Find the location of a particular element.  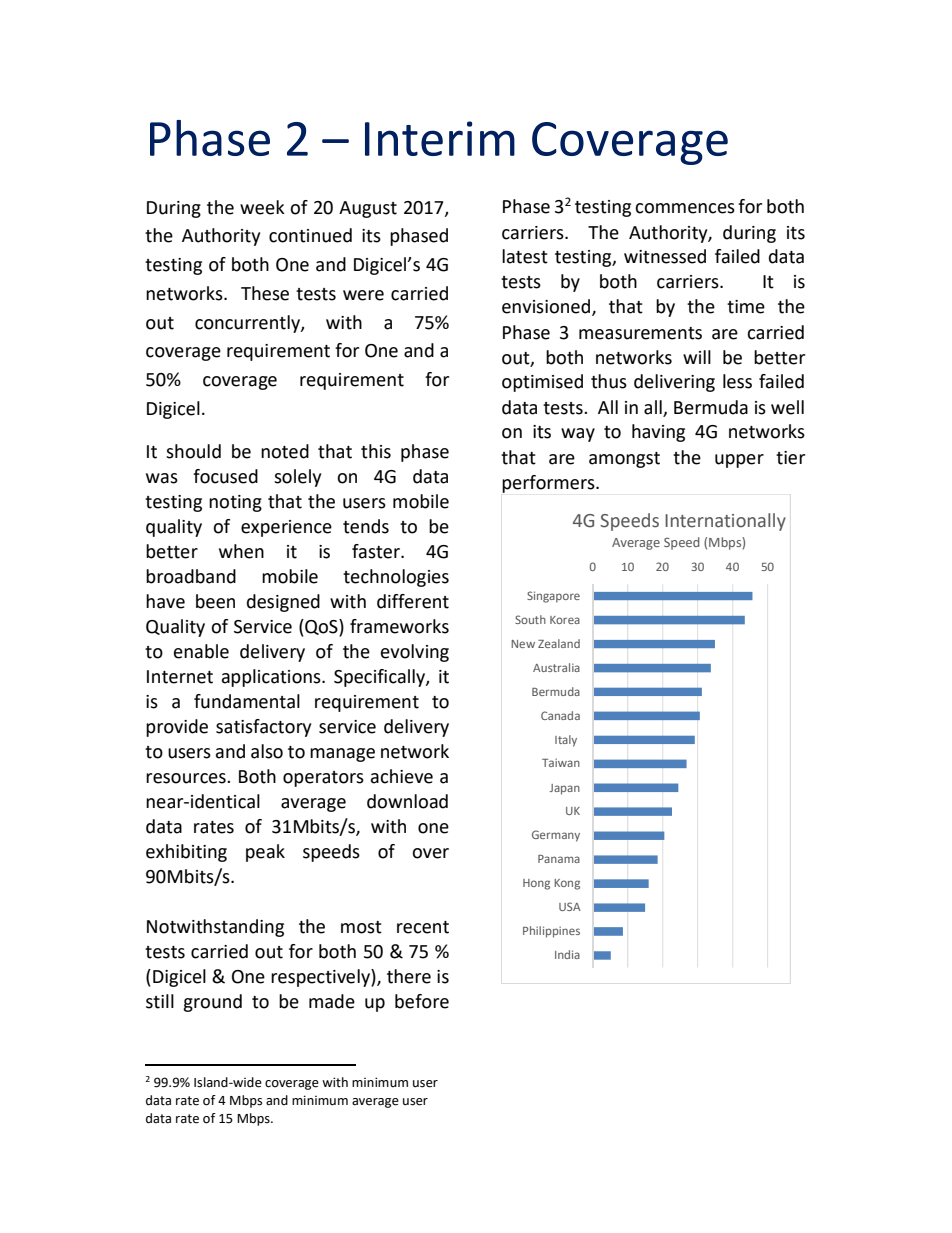

week is located at coordinates (262, 207).
